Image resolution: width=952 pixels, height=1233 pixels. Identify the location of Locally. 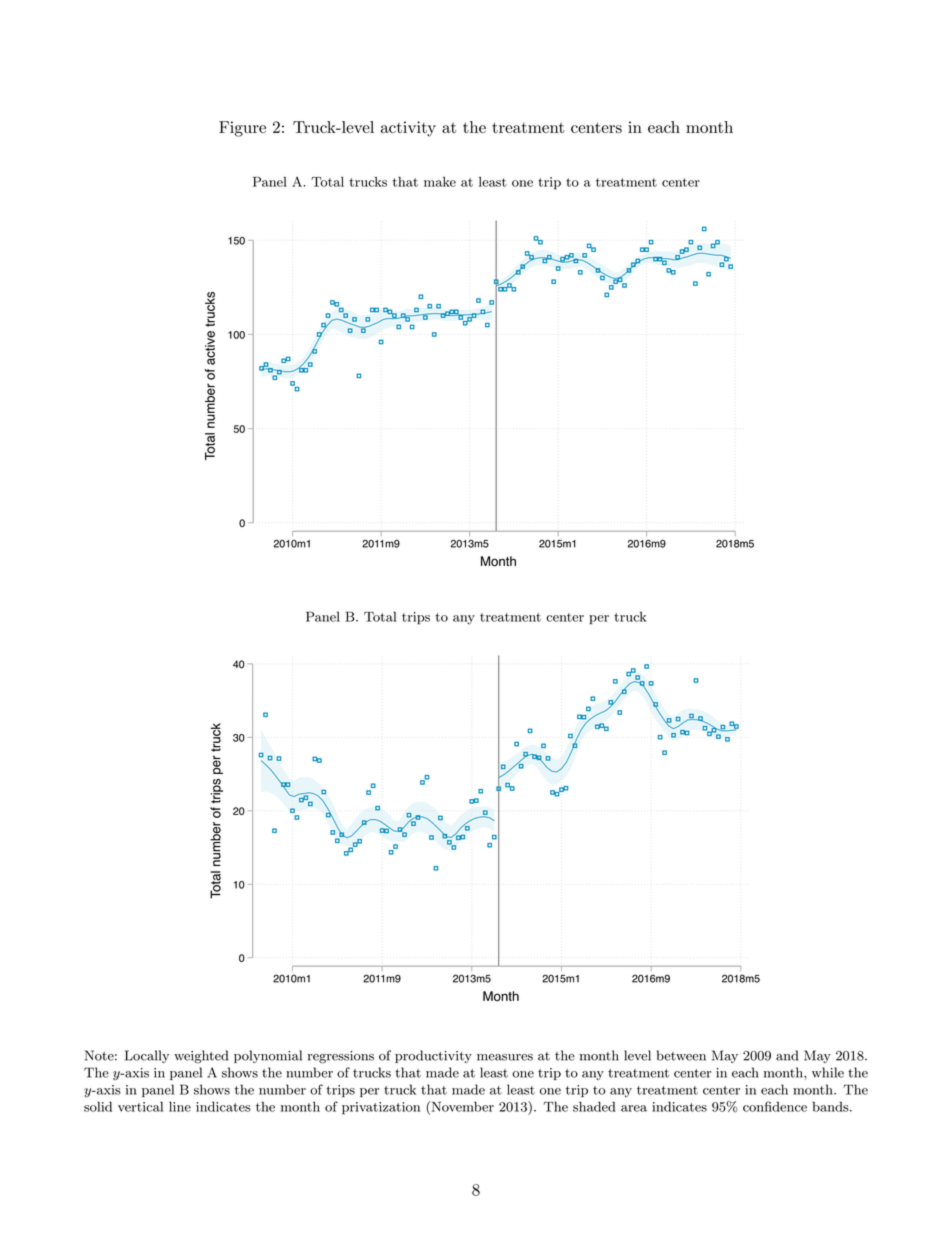
(147, 1056).
